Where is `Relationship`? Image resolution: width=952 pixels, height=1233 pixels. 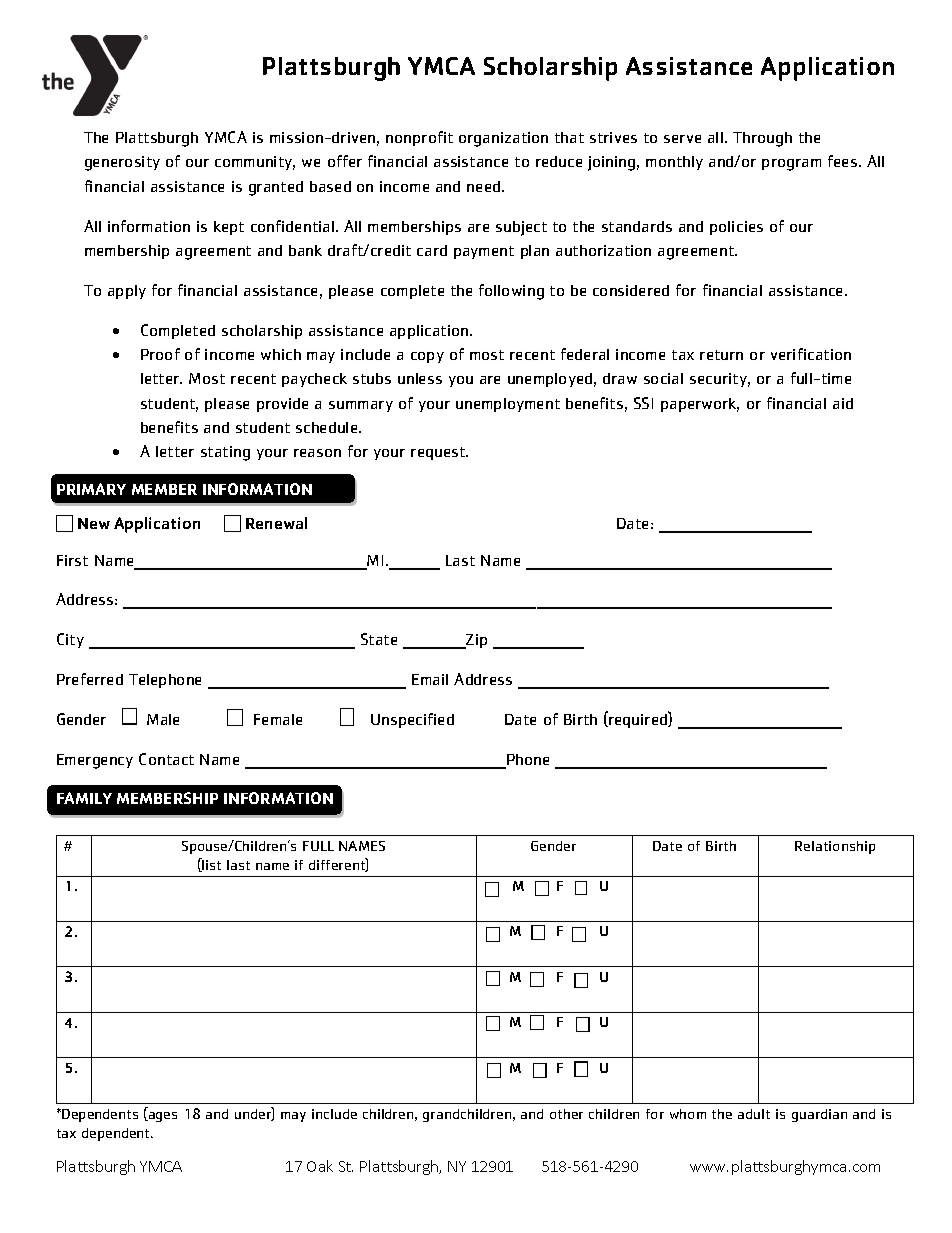
Relationship is located at coordinates (835, 847).
